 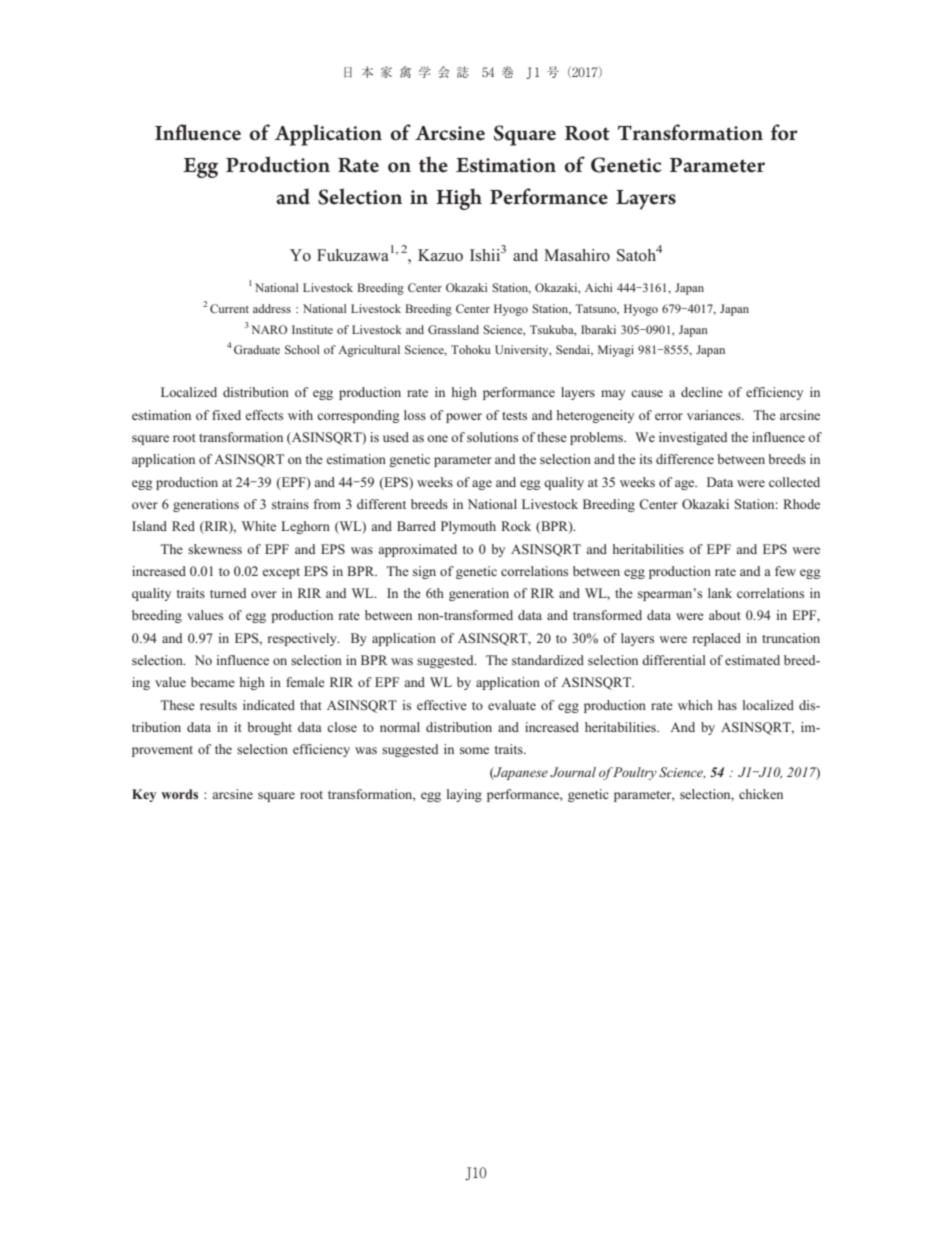 I want to click on fixed, so click(x=226, y=415).
